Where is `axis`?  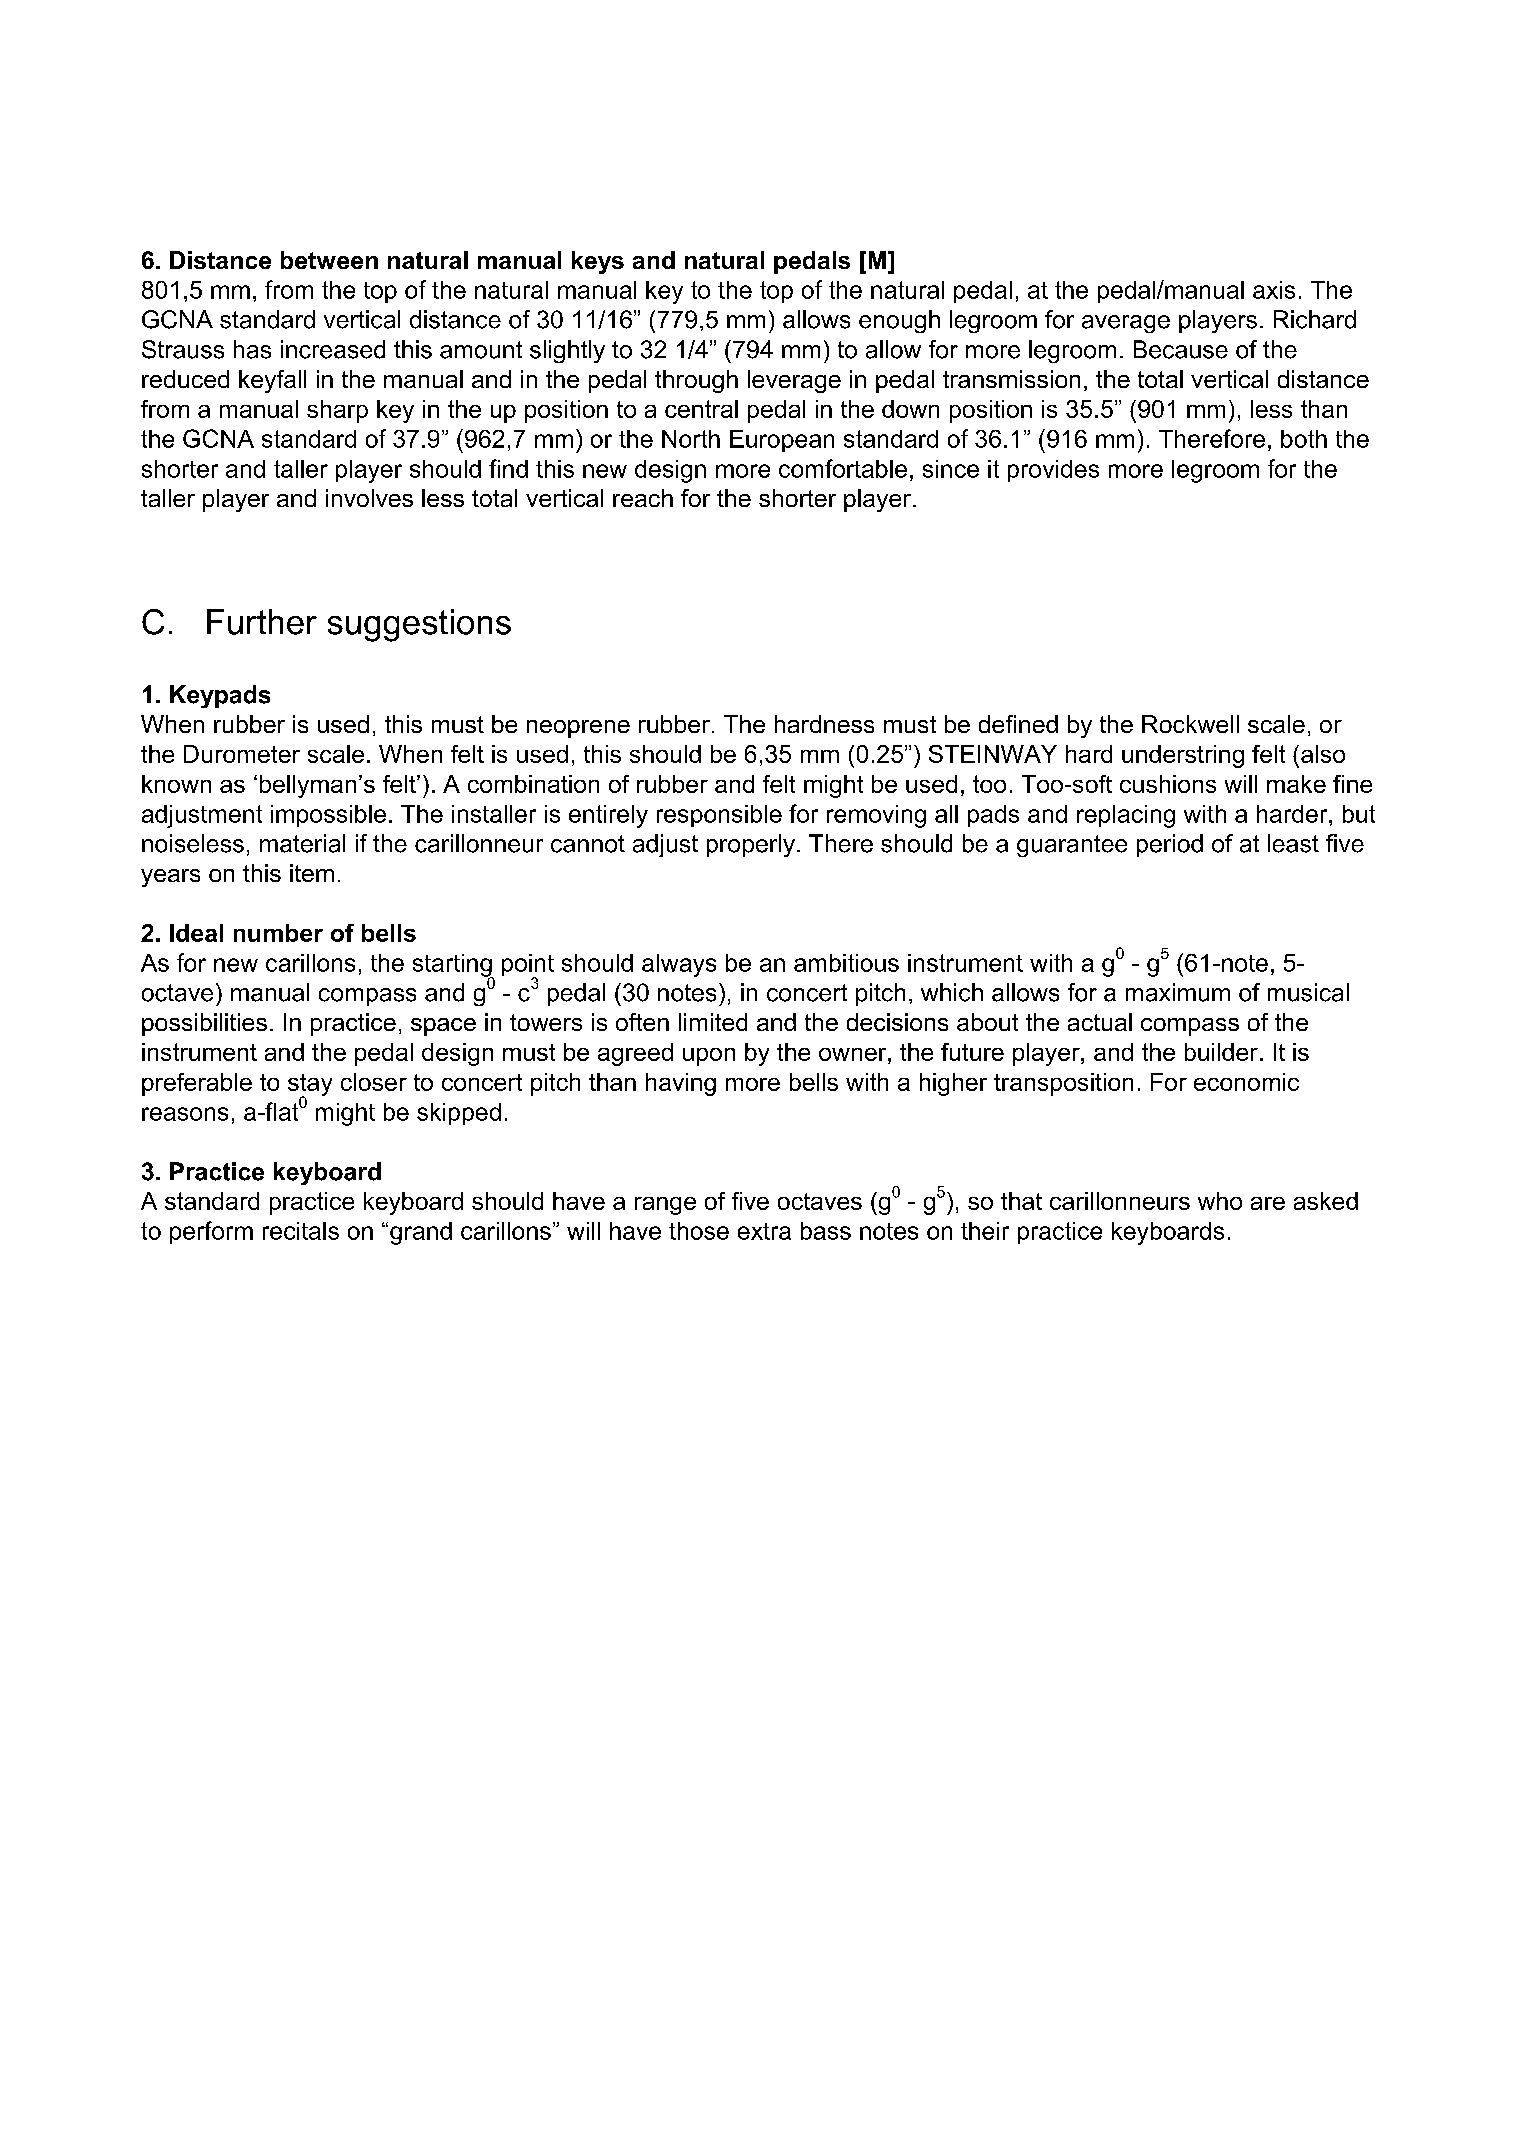 axis is located at coordinates (1274, 290).
